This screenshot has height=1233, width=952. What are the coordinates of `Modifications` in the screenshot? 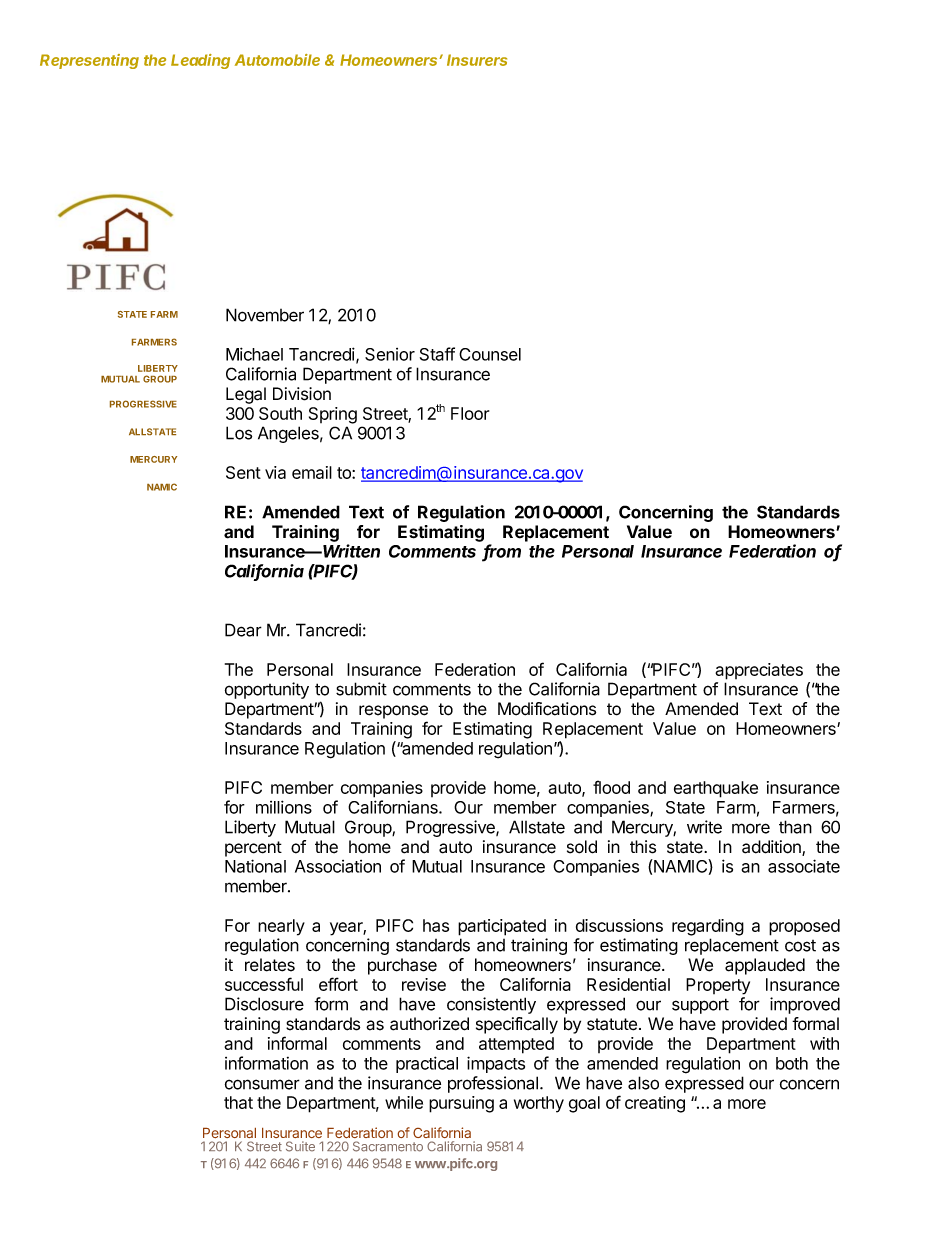 It's located at (547, 709).
